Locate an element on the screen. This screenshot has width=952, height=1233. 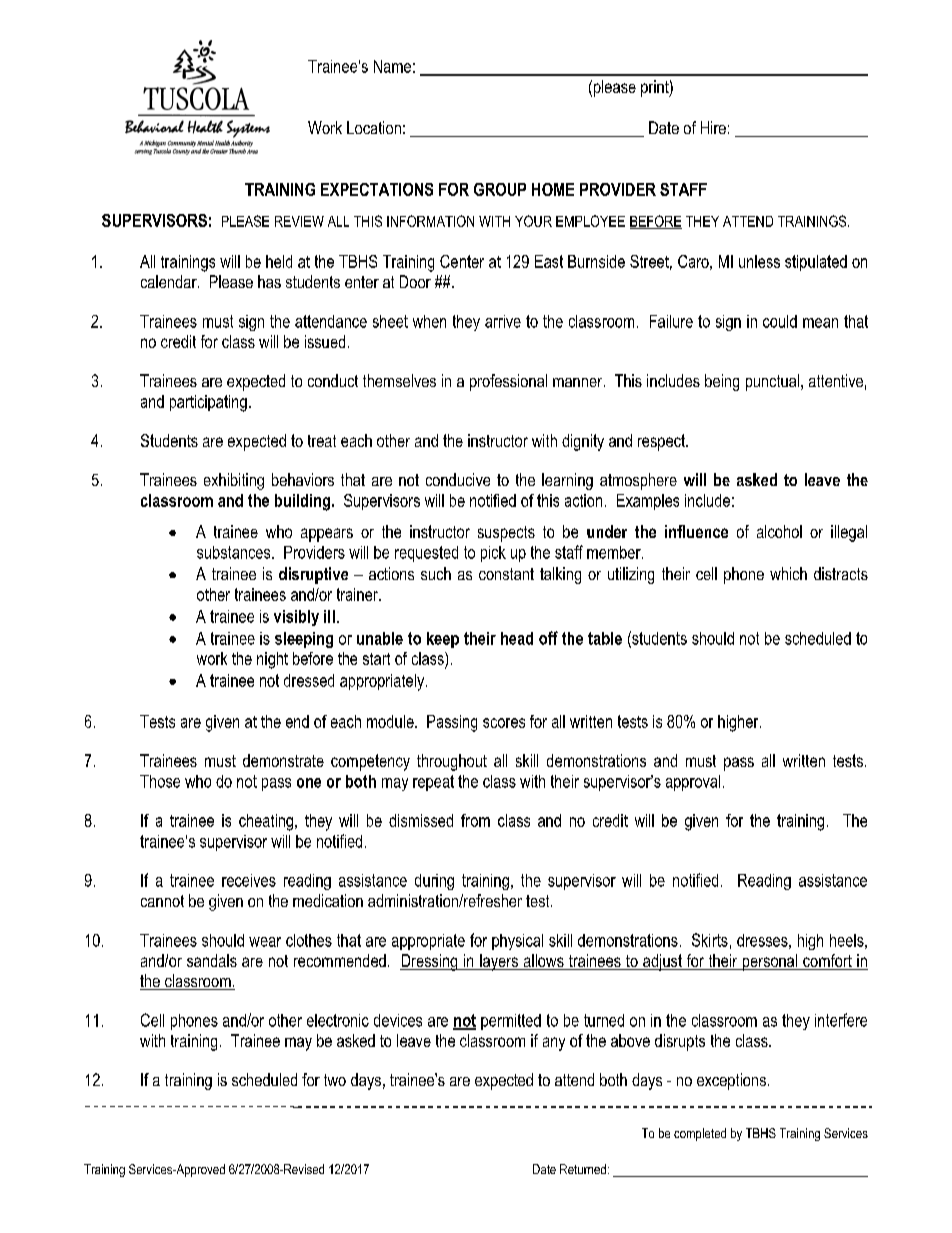
any is located at coordinates (554, 1044).
